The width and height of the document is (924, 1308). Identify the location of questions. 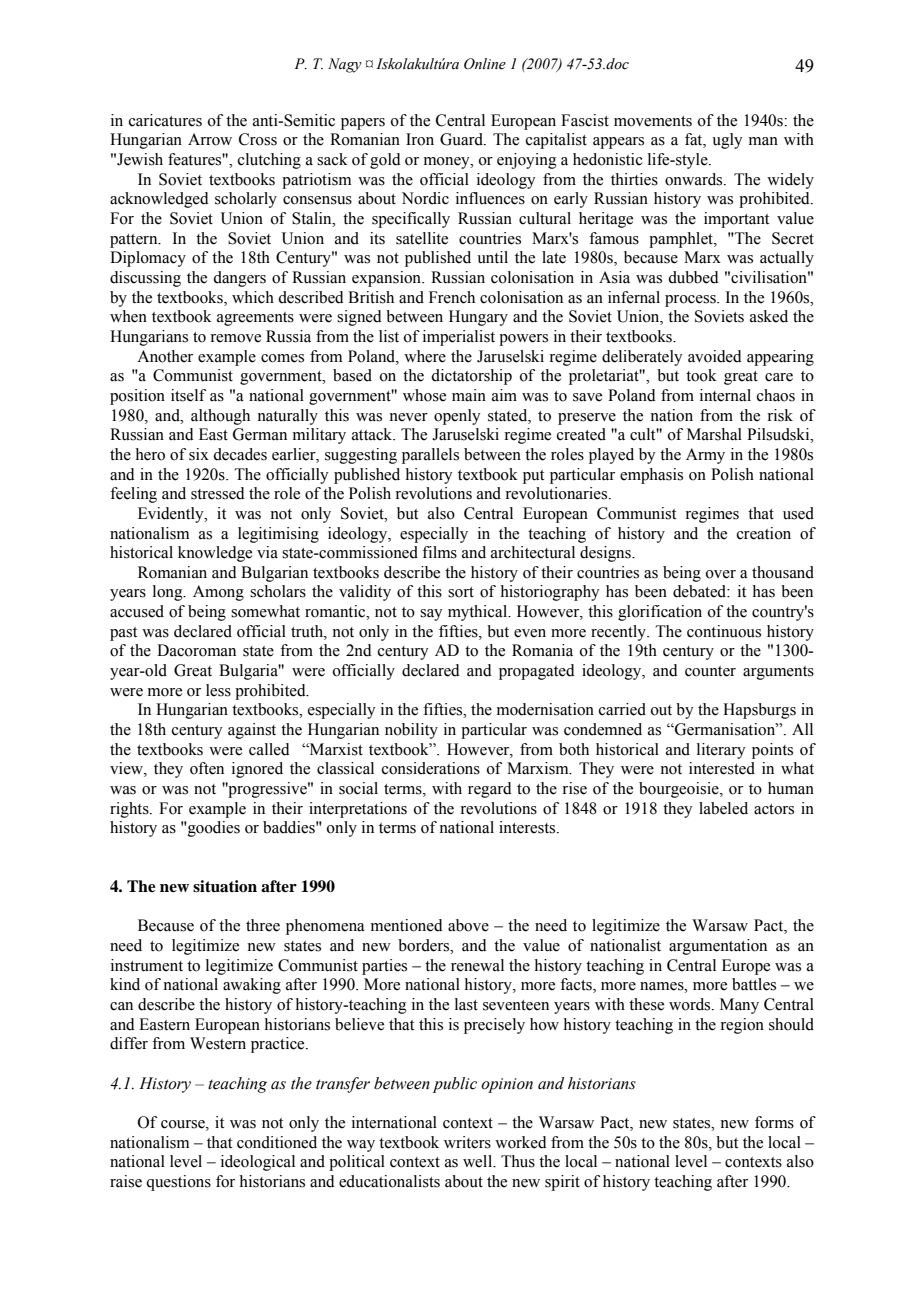
(178, 1183).
